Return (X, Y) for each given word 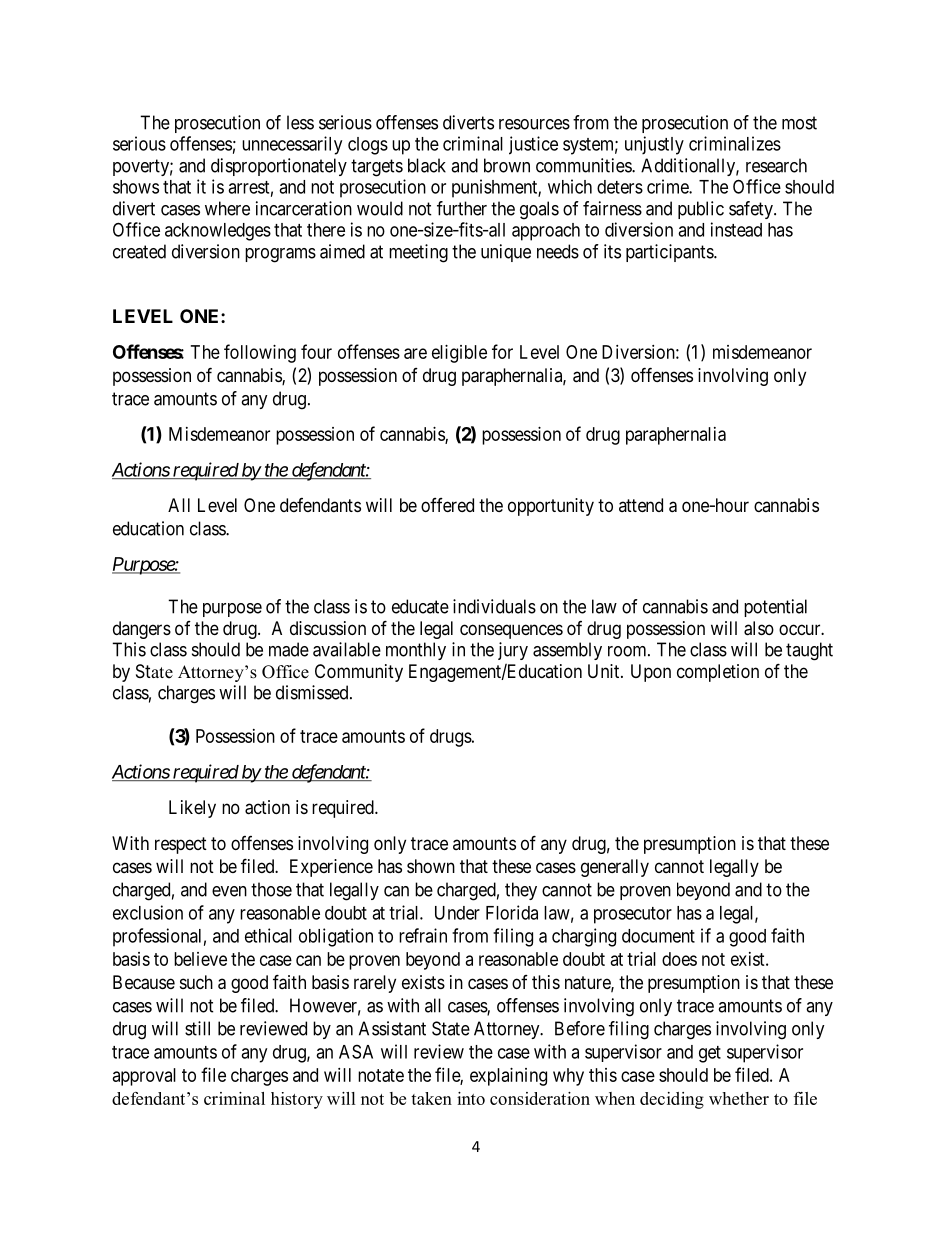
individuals (494, 606)
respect (181, 845)
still (197, 1028)
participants (670, 253)
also (759, 628)
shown (431, 866)
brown (507, 165)
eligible (459, 354)
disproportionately (279, 167)
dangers (142, 630)
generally (615, 868)
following (260, 353)
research (776, 165)
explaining (508, 1077)
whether (739, 1098)
